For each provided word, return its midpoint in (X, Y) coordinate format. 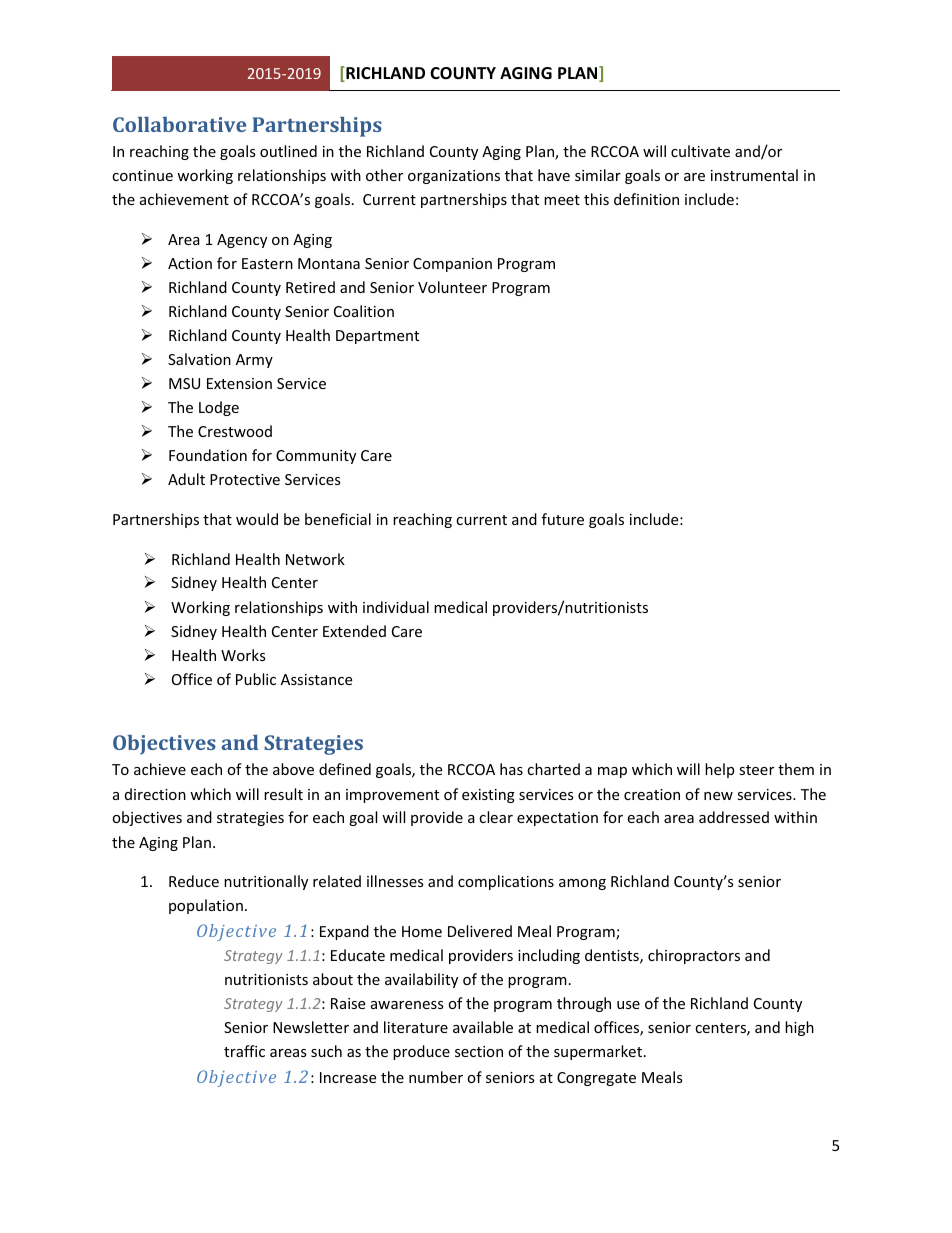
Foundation (208, 455)
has (511, 769)
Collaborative (179, 124)
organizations (454, 177)
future (563, 519)
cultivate (700, 151)
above (293, 769)
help (719, 770)
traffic (244, 1051)
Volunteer (452, 287)
